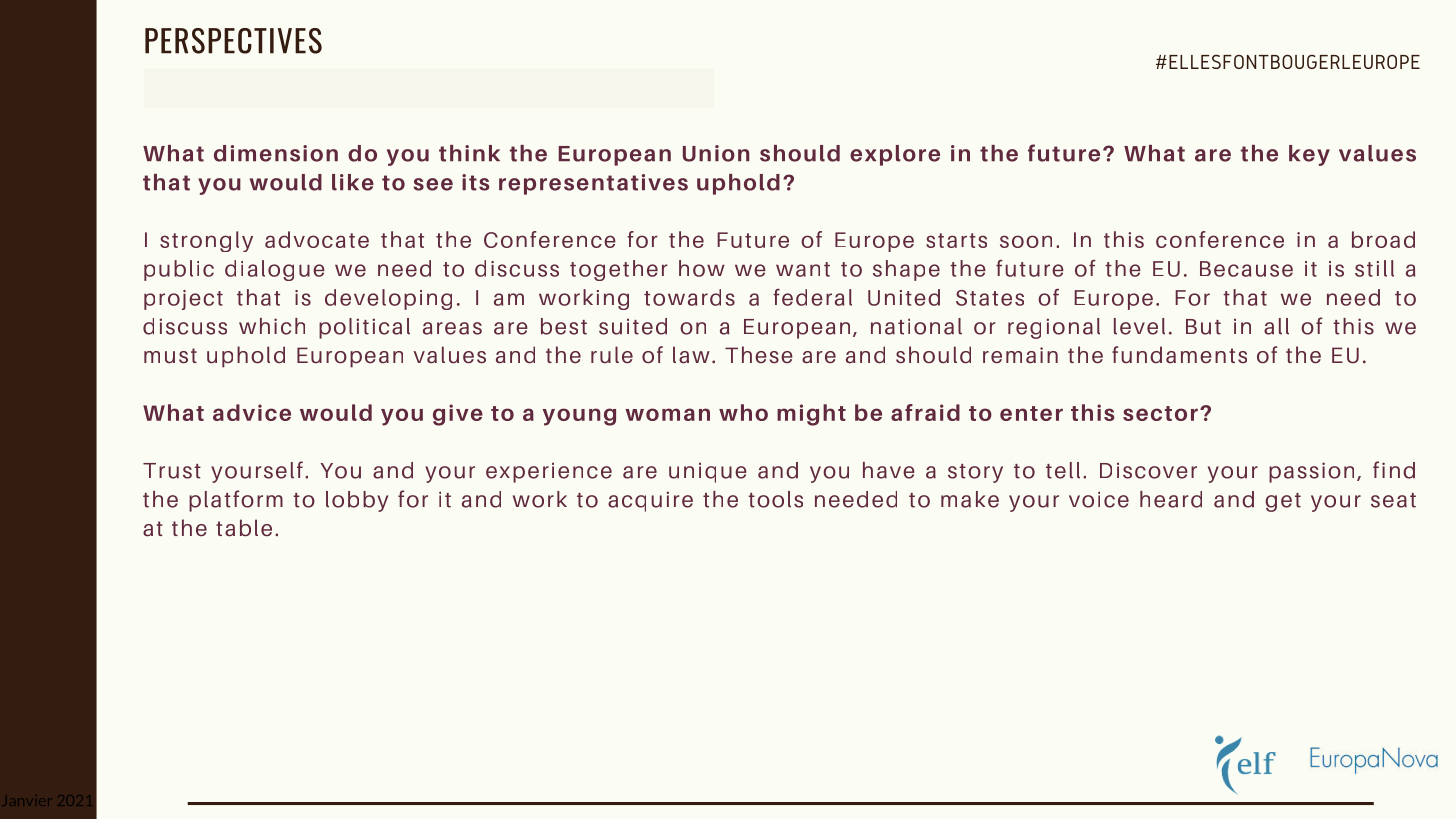 The image size is (1456, 819). Describe the element at coordinates (357, 501) in the screenshot. I see `lobby` at that location.
